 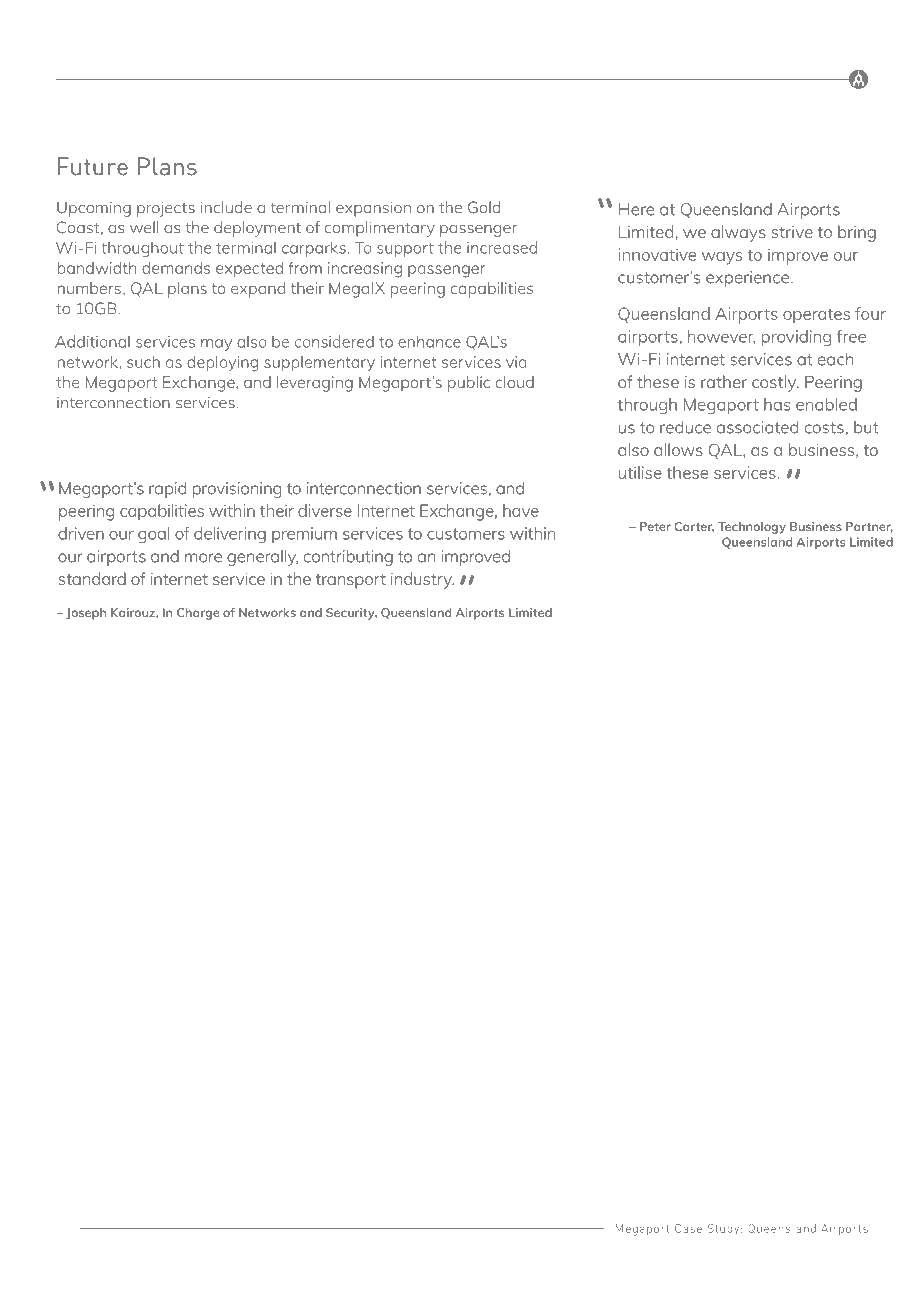 What do you see at coordinates (752, 528) in the screenshot?
I see `Technology` at bounding box center [752, 528].
